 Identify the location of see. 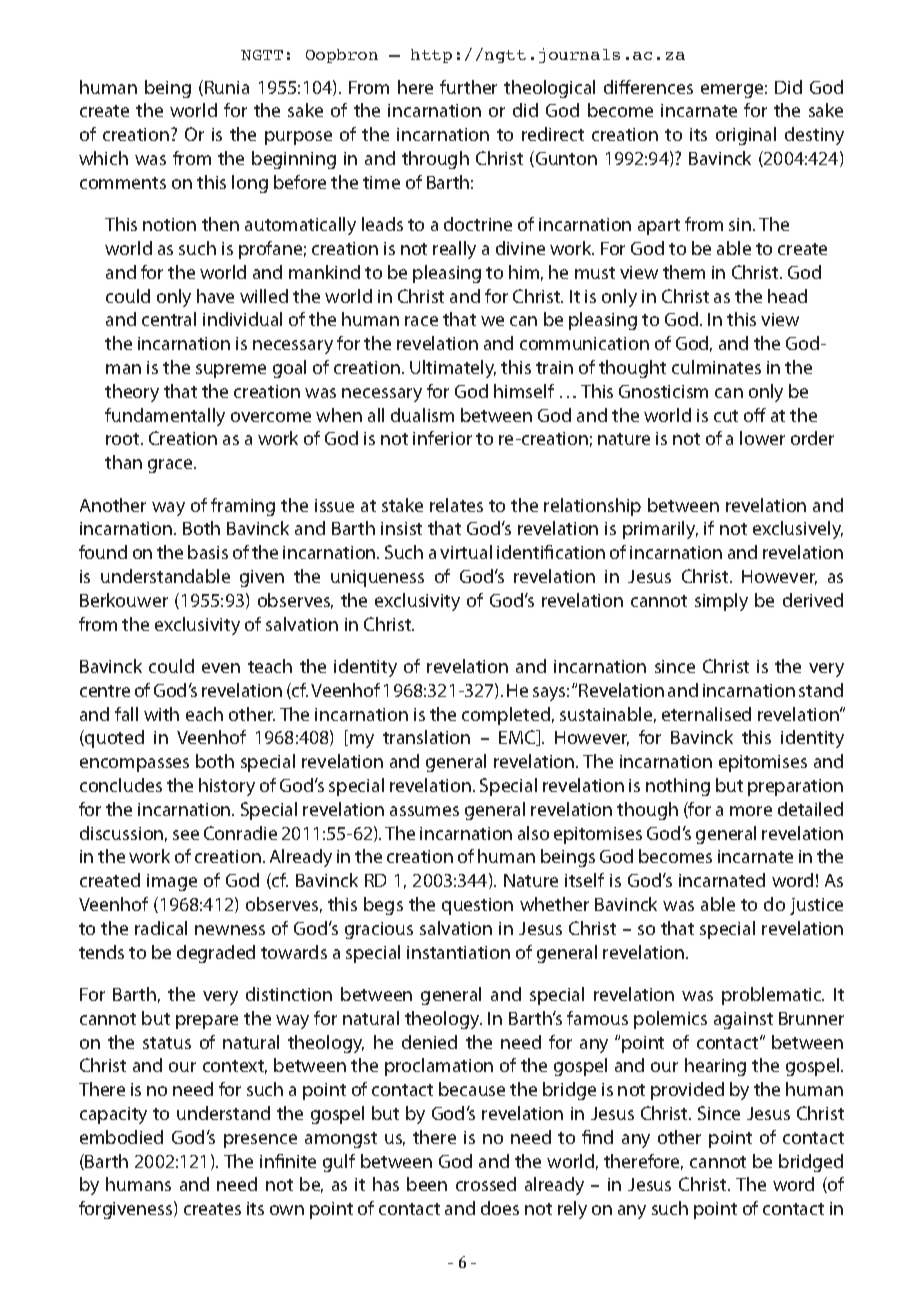
(186, 835).
